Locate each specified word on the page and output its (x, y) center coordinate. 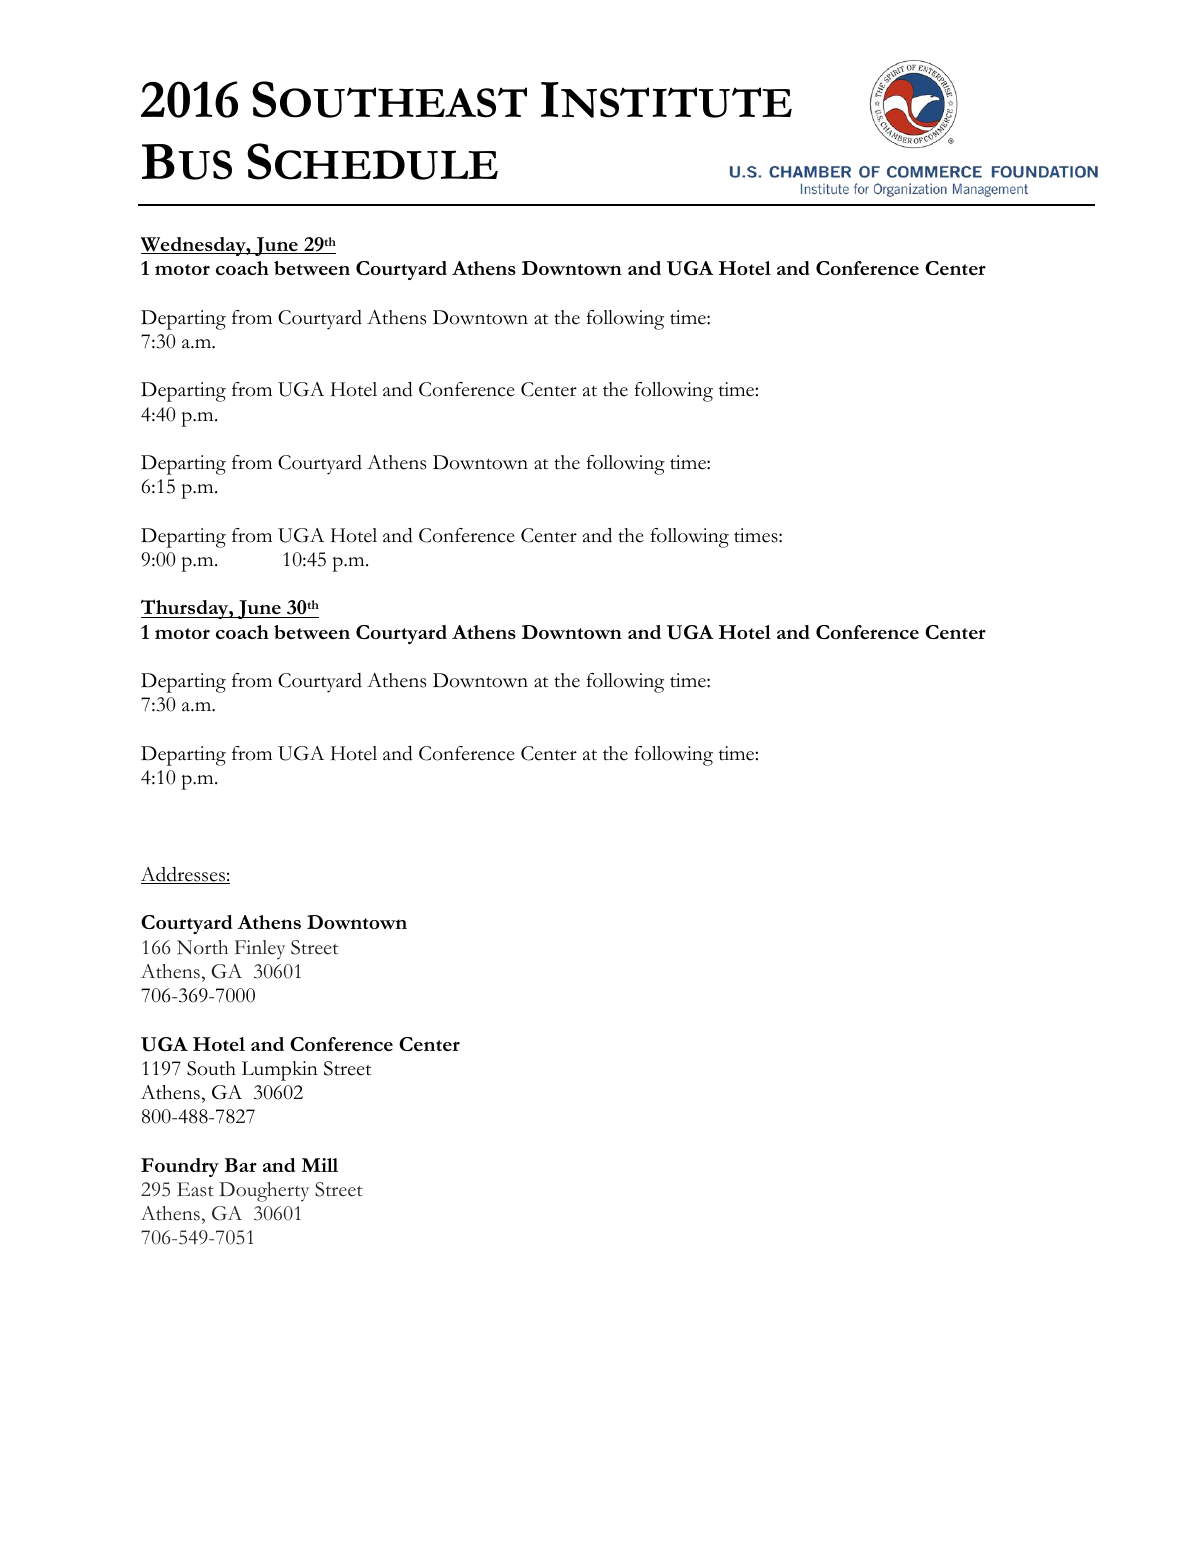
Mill (319, 1165)
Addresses (184, 875)
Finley (260, 949)
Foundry (180, 1167)
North (202, 947)
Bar (241, 1165)
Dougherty (264, 1192)
